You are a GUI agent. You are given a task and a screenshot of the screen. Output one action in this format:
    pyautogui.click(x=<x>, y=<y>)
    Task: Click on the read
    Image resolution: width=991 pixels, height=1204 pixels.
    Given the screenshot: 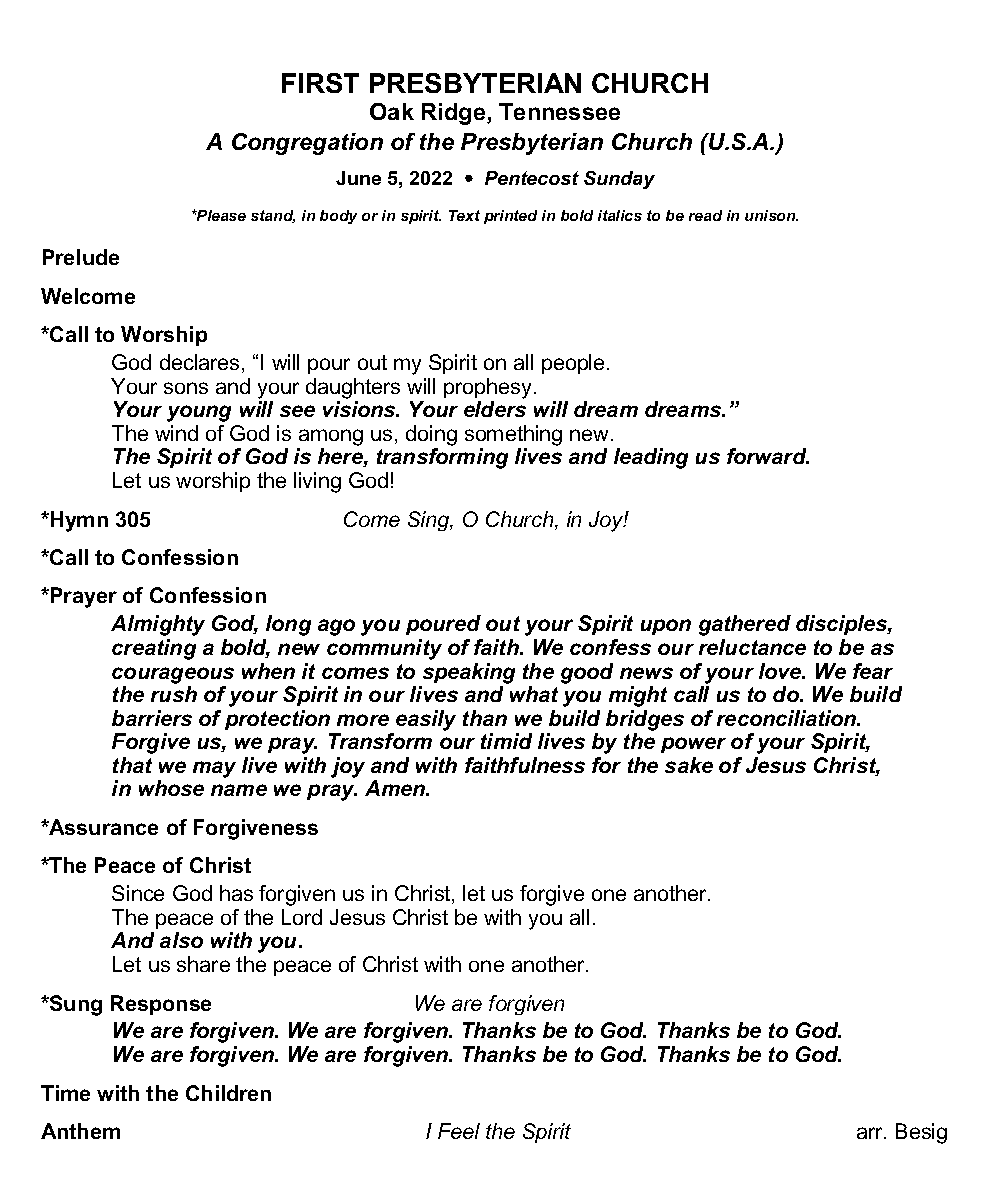 What is the action you would take?
    pyautogui.click(x=705, y=215)
